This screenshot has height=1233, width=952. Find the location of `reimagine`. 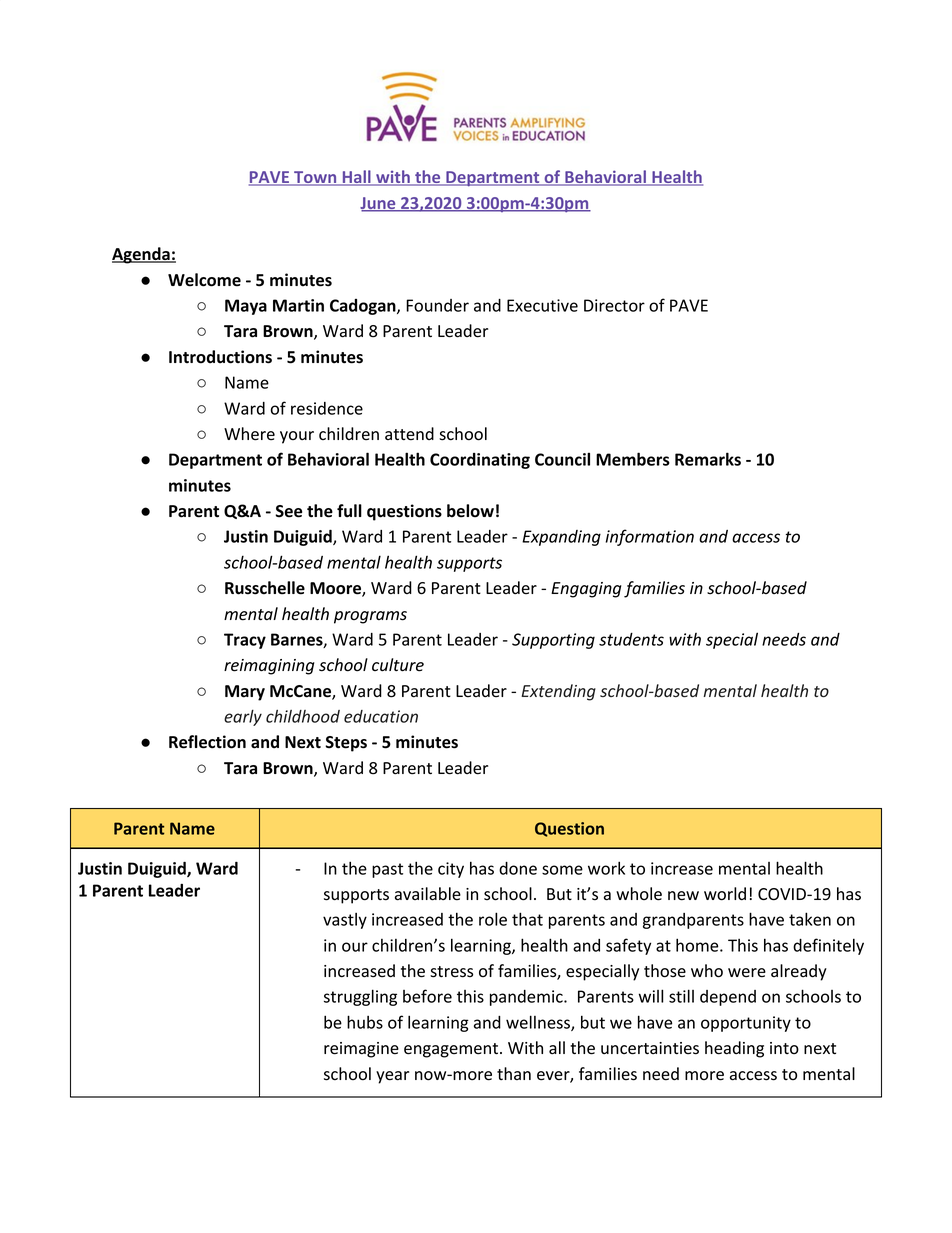

reimagine is located at coordinates (361, 1050).
